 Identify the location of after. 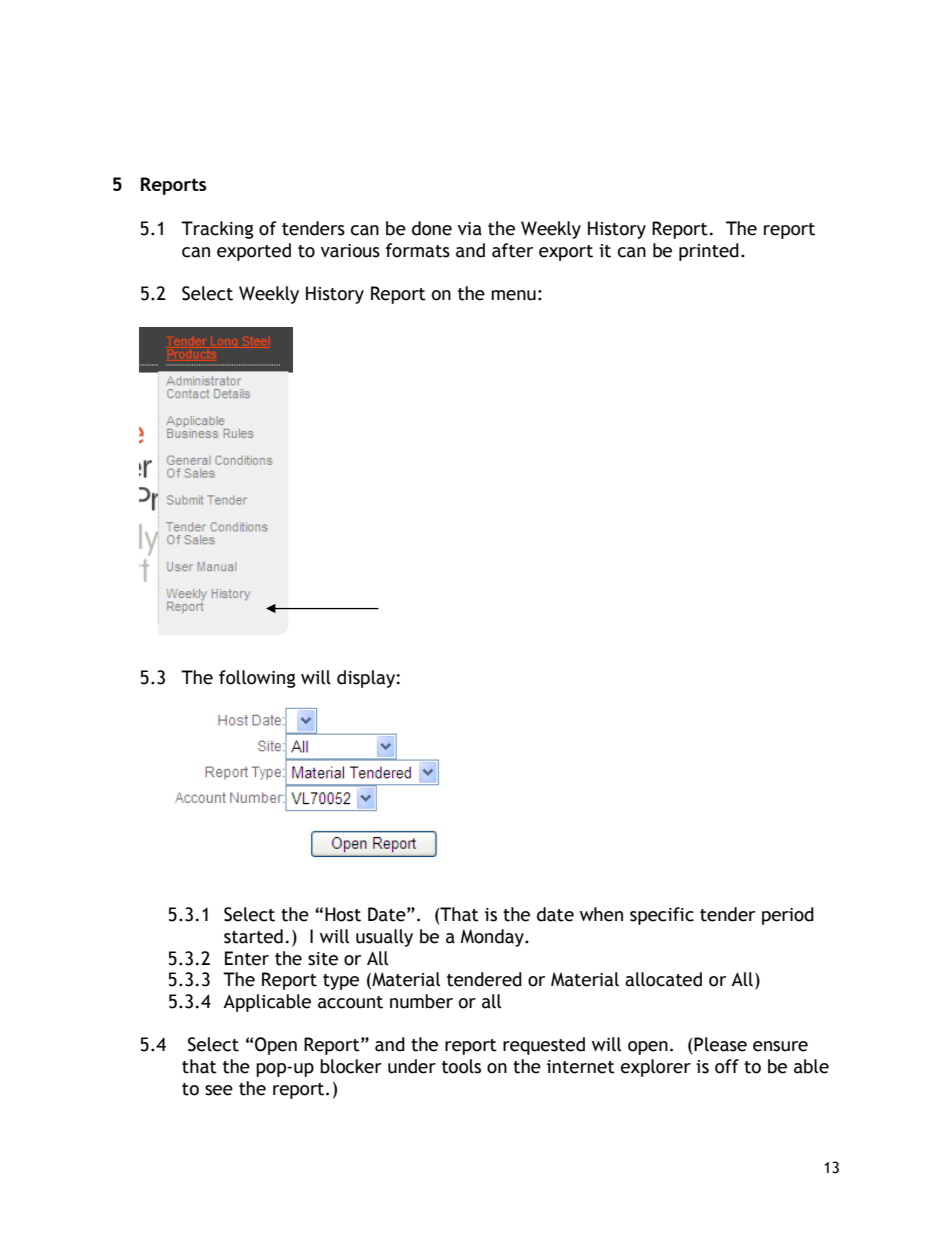
(512, 250).
